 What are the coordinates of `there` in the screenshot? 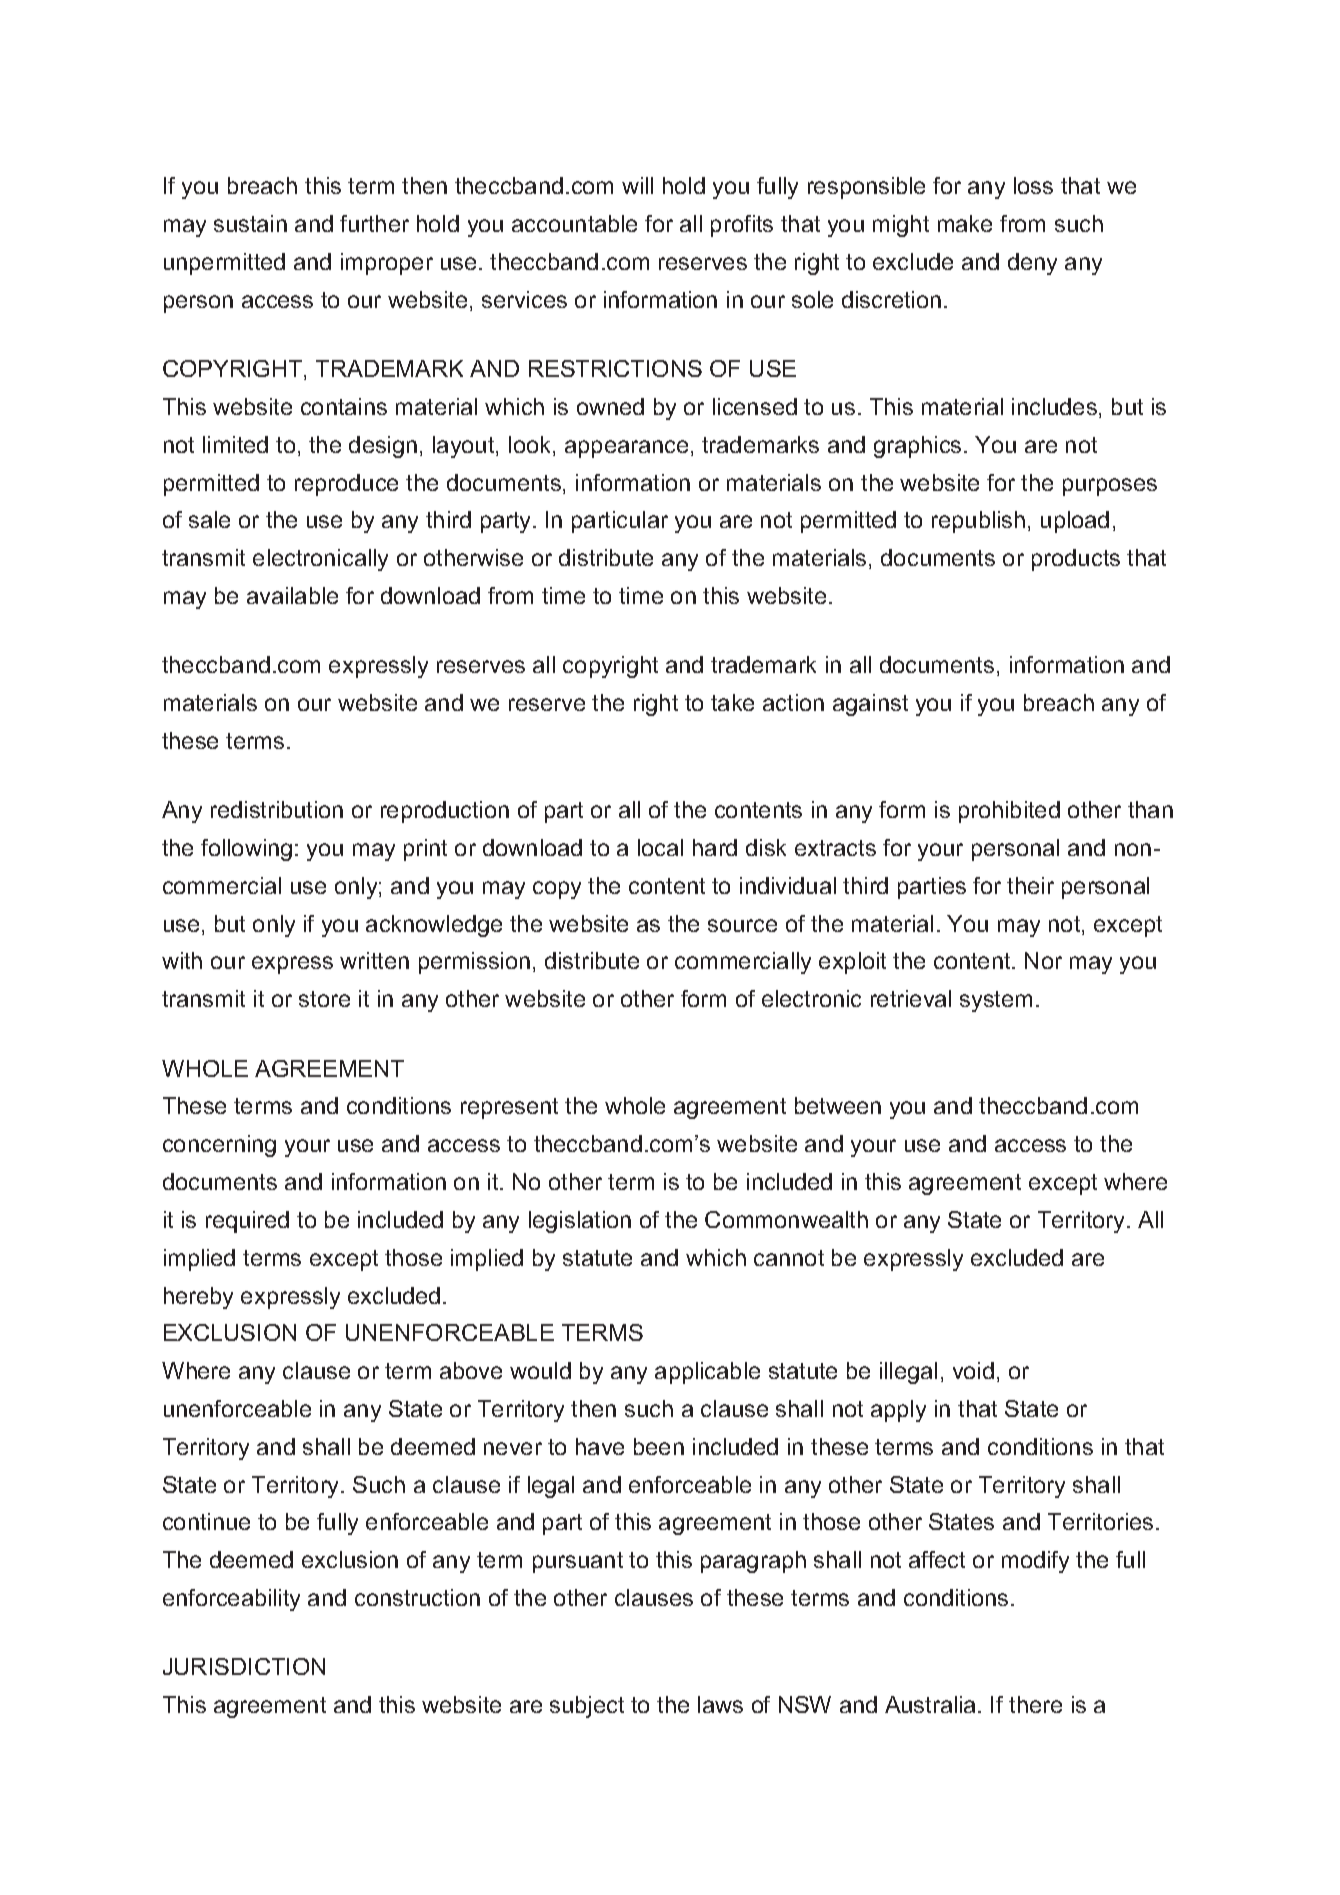 It's located at (1035, 1704).
